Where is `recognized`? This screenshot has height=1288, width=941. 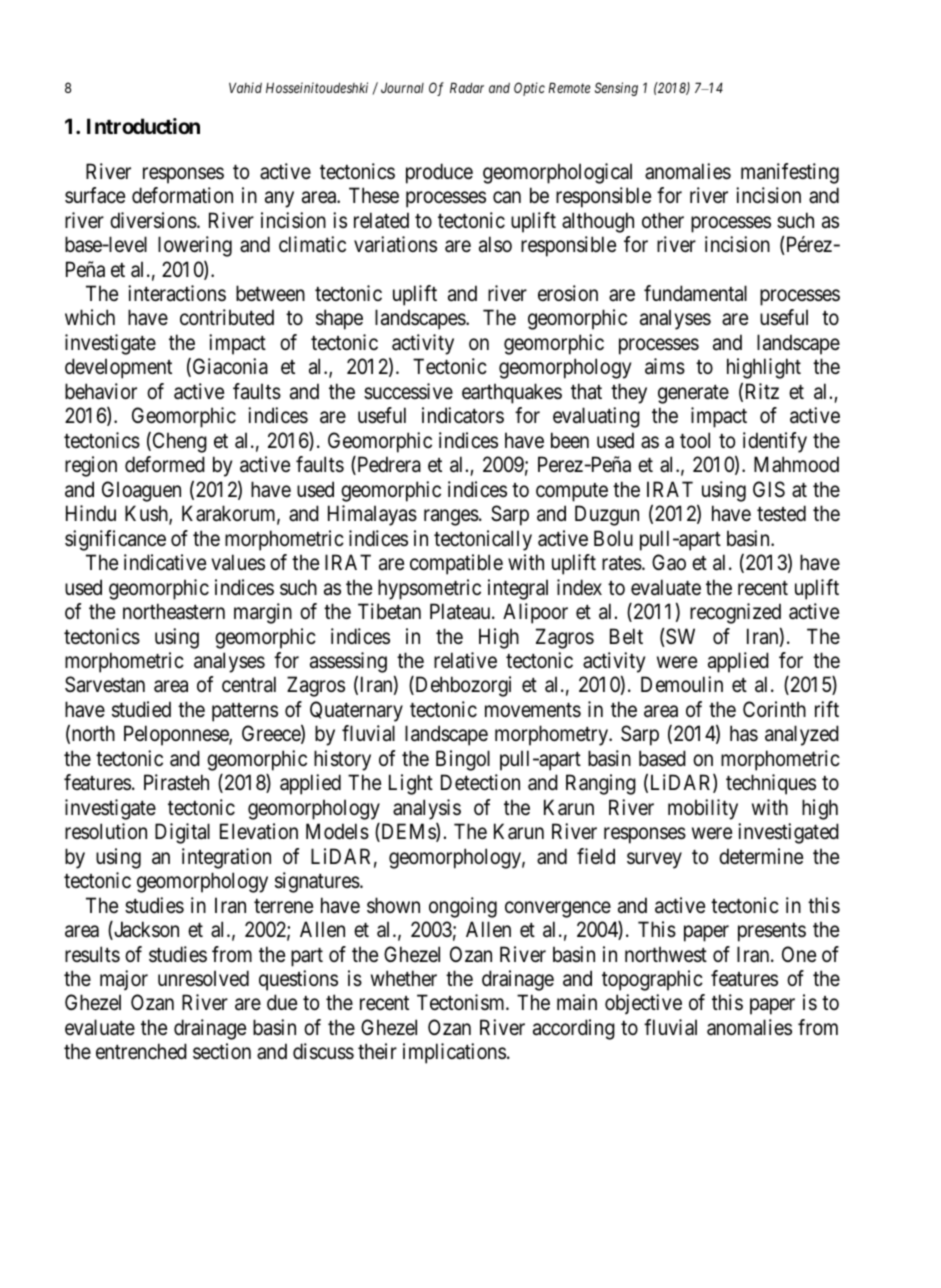
recognized is located at coordinates (735, 613).
